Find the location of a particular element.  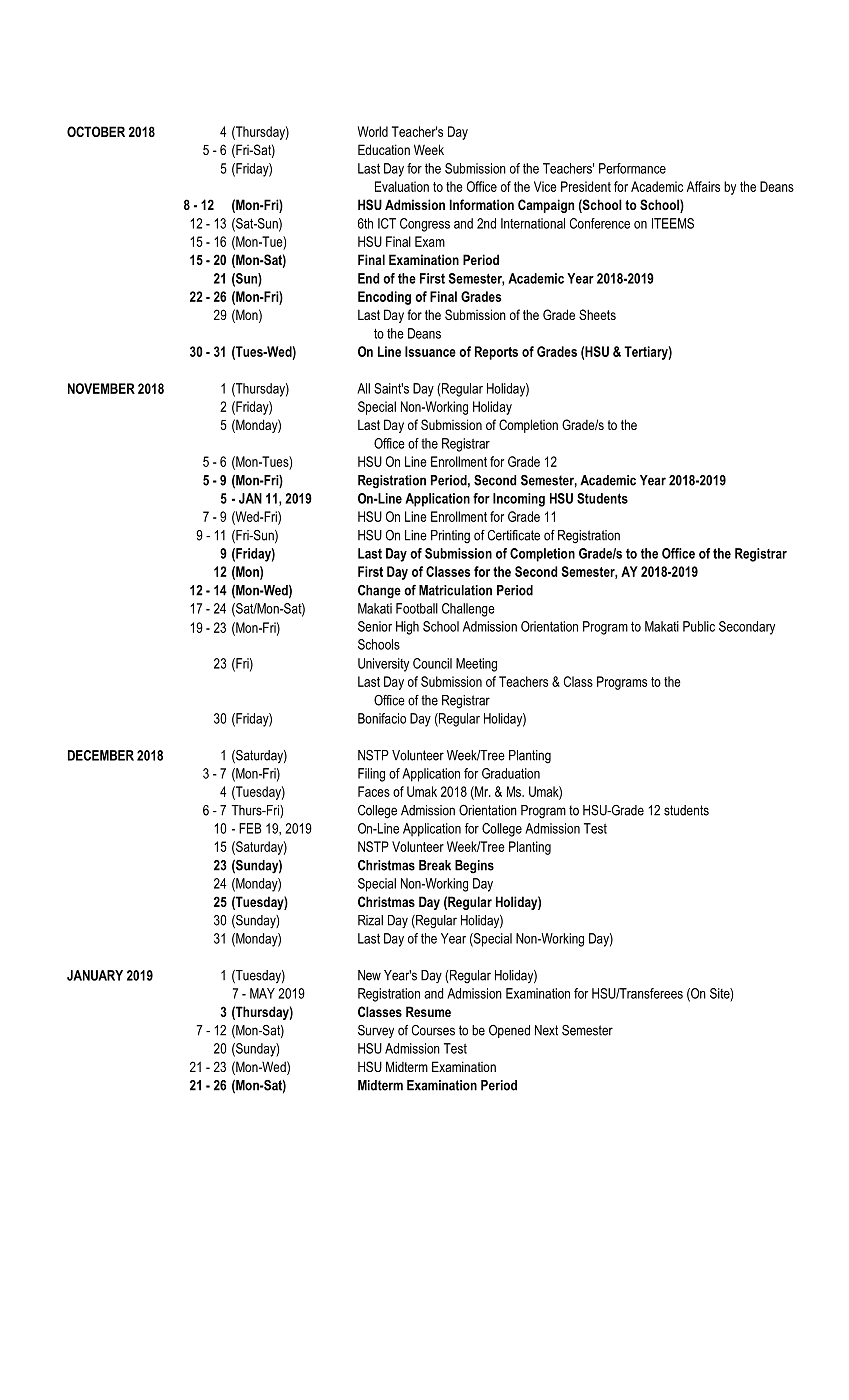

Faces is located at coordinates (374, 791).
